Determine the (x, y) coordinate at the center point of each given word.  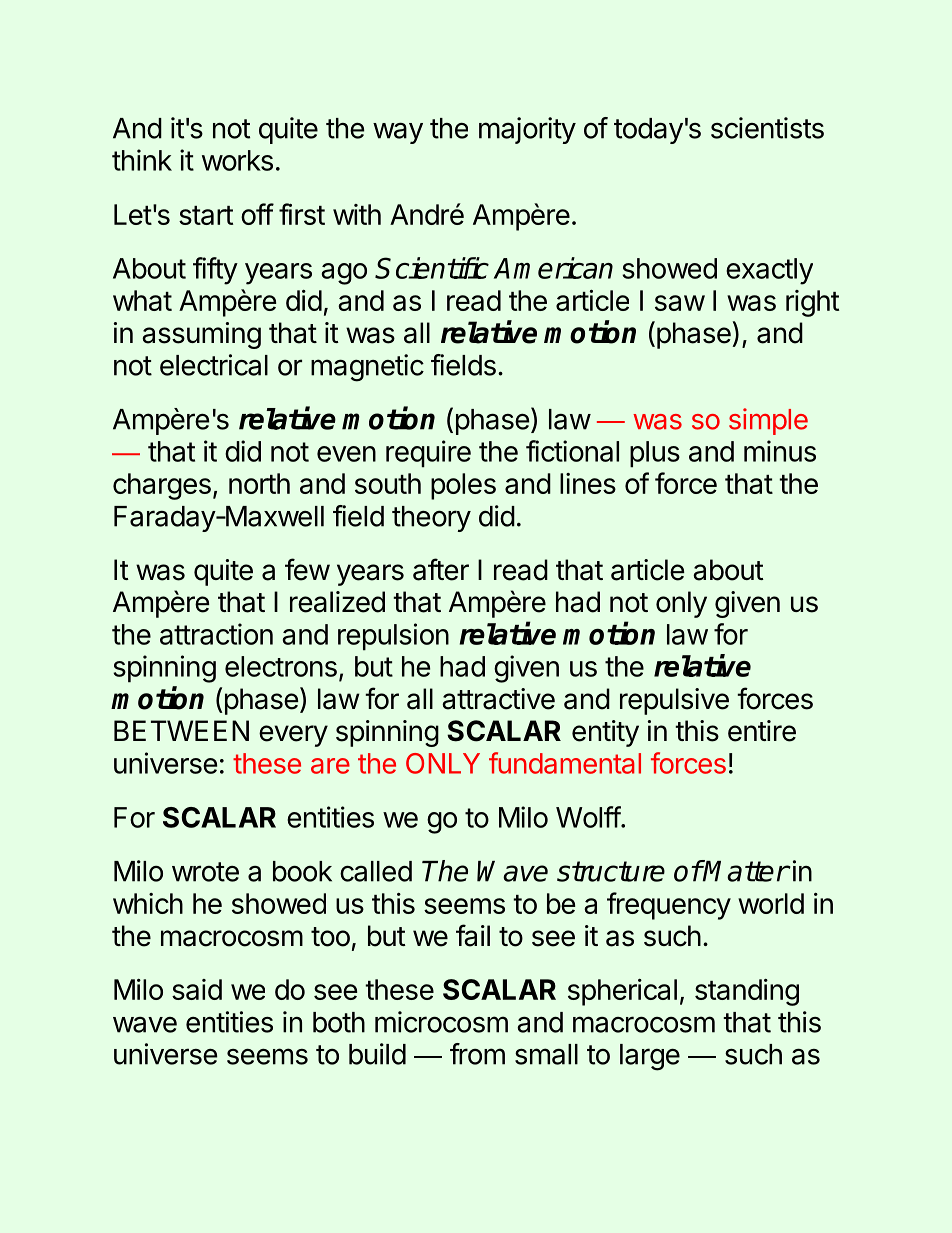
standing (747, 992)
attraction (216, 634)
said (197, 989)
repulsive (674, 701)
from (477, 1054)
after (441, 569)
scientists (767, 128)
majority (527, 130)
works (237, 160)
